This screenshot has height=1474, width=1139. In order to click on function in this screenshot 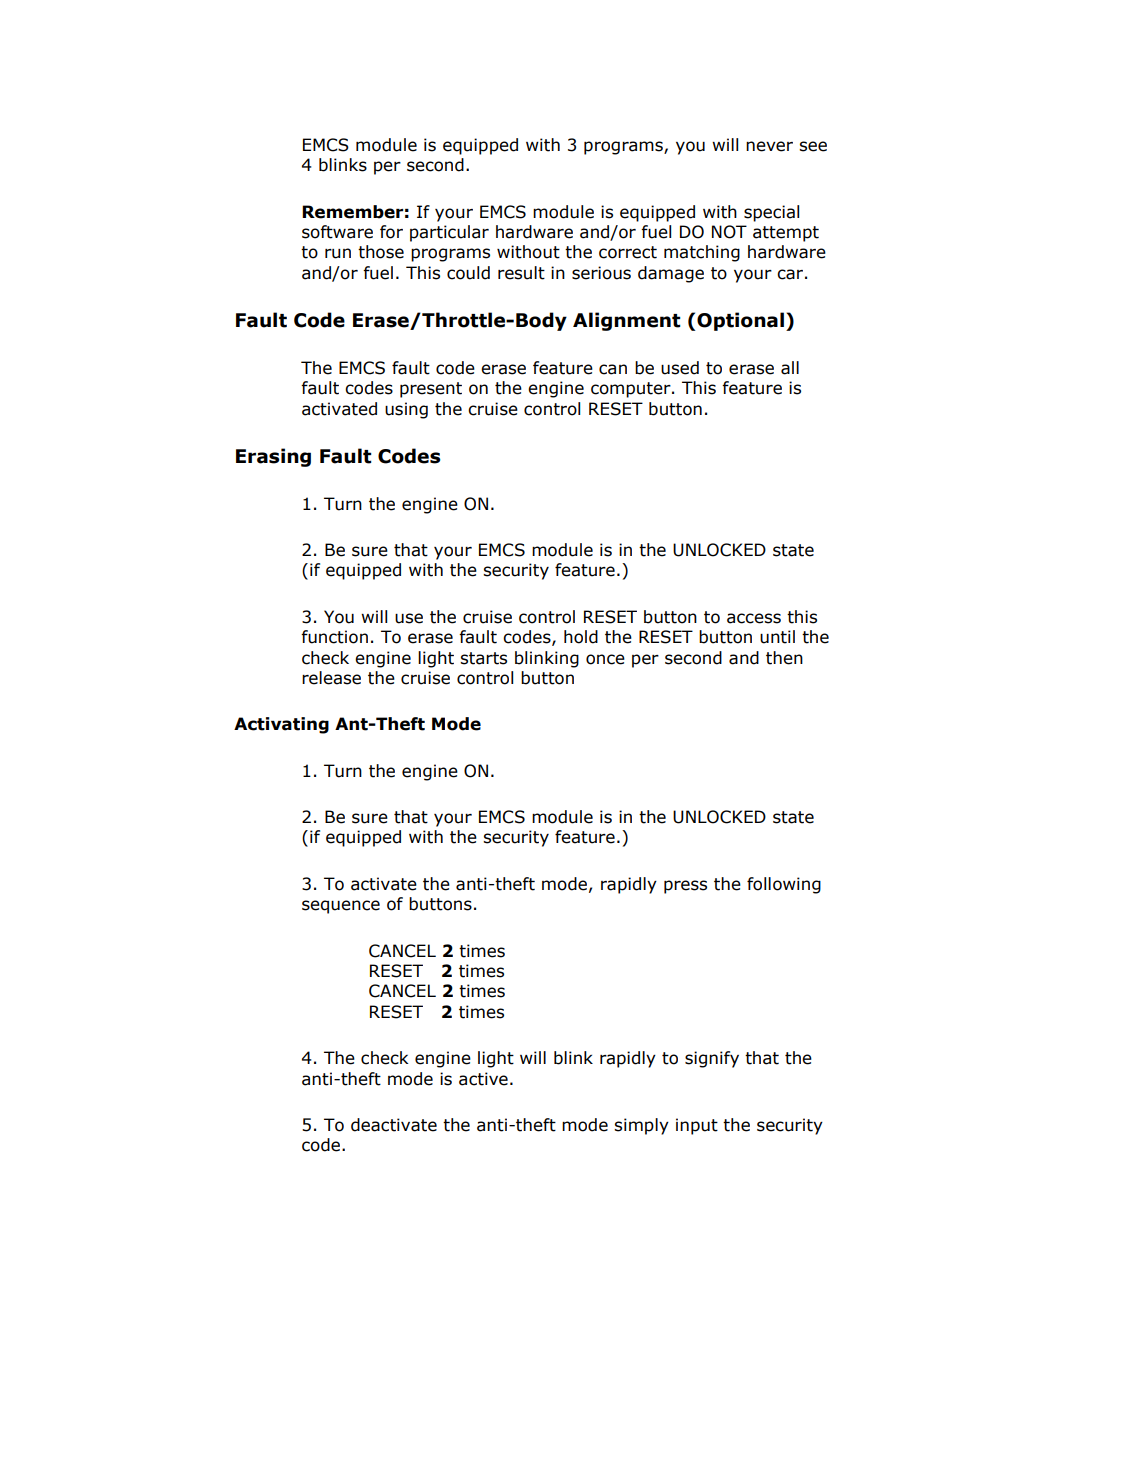, I will do `click(334, 637)`.
